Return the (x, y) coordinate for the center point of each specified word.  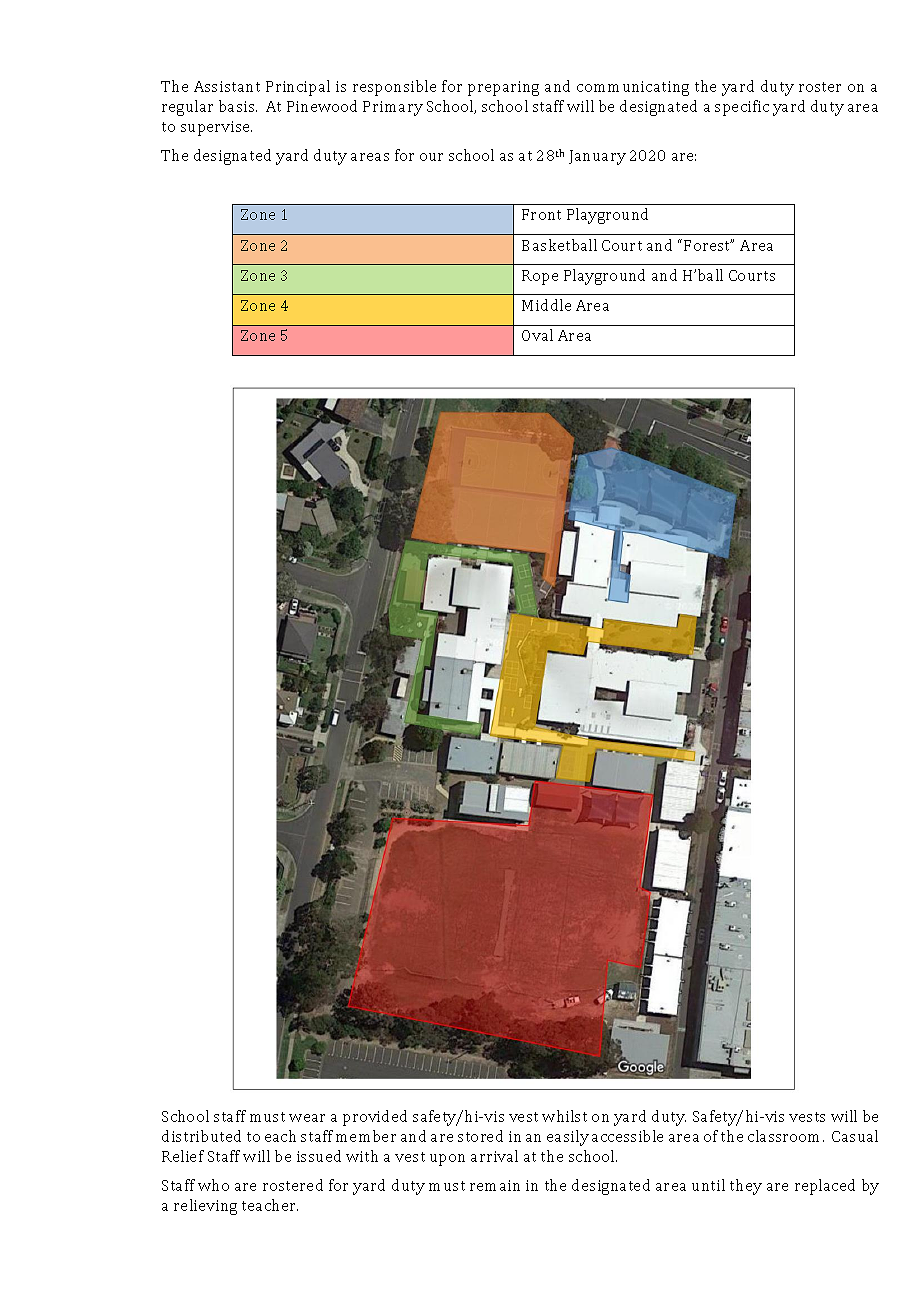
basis (238, 106)
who (213, 1185)
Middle (546, 305)
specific (742, 108)
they (746, 1187)
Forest (708, 245)
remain (495, 1185)
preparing (503, 88)
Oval (537, 335)
